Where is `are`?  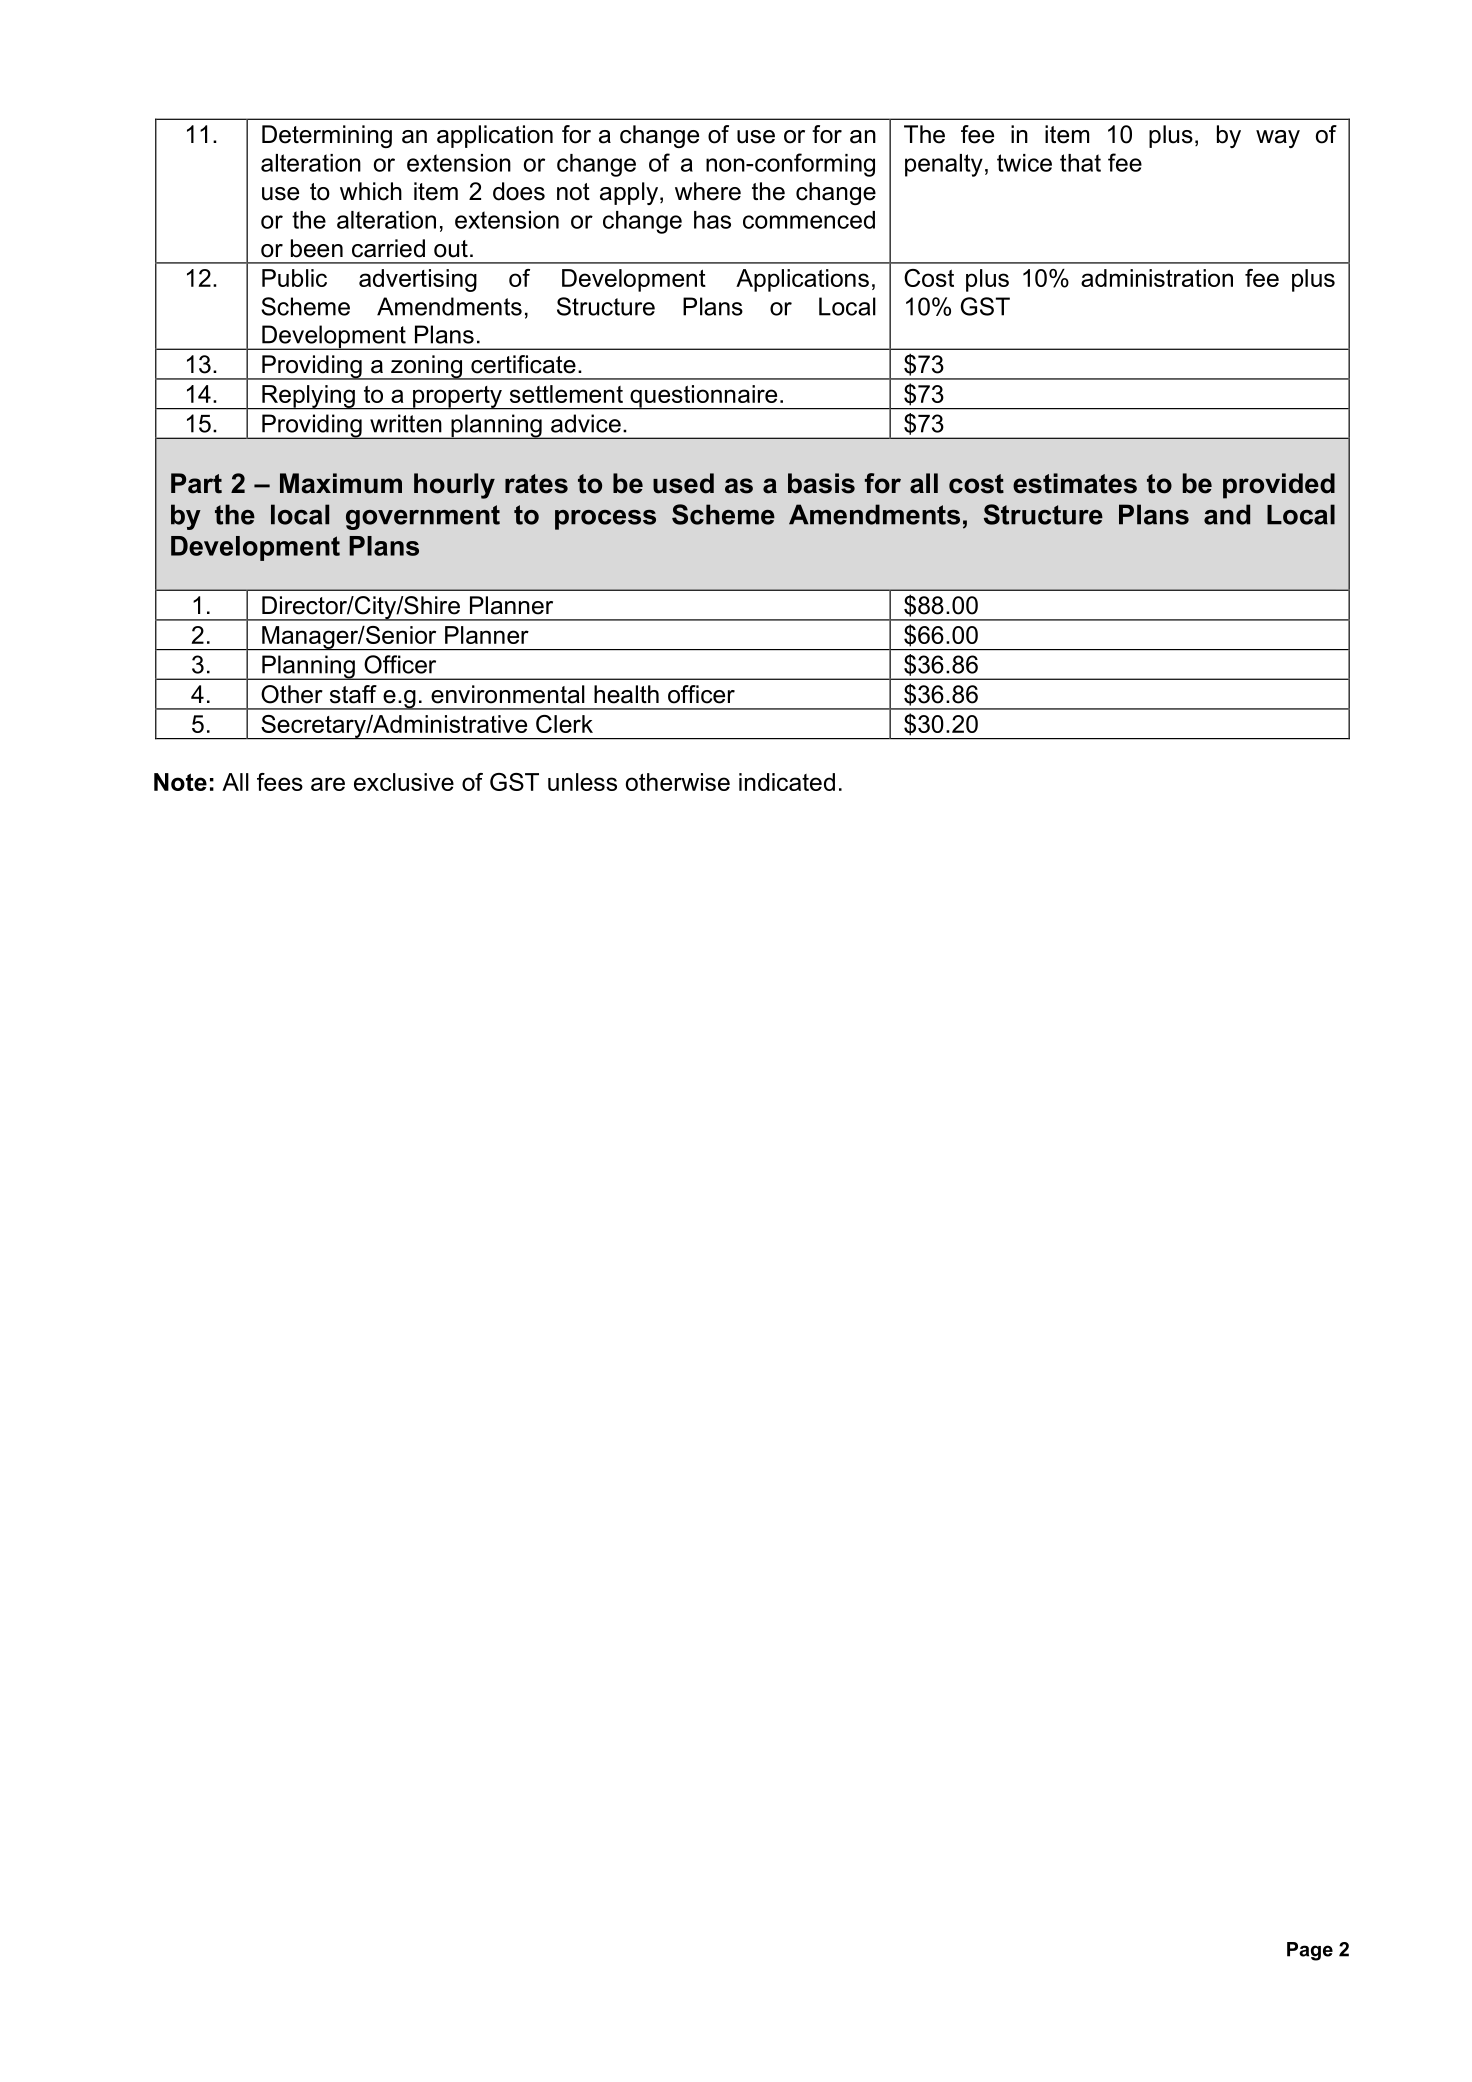
are is located at coordinates (328, 784).
